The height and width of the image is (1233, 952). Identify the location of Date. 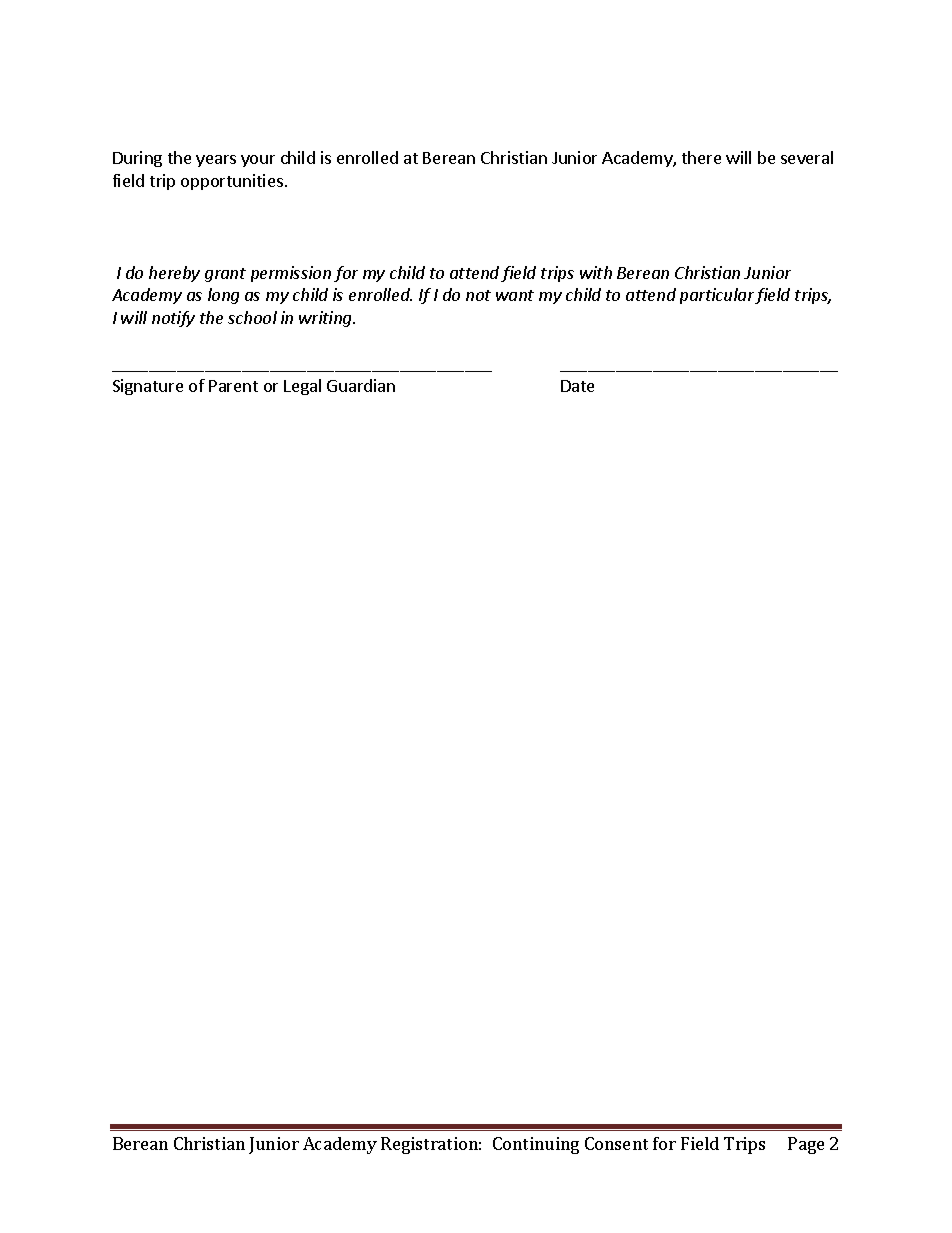
(577, 386).
